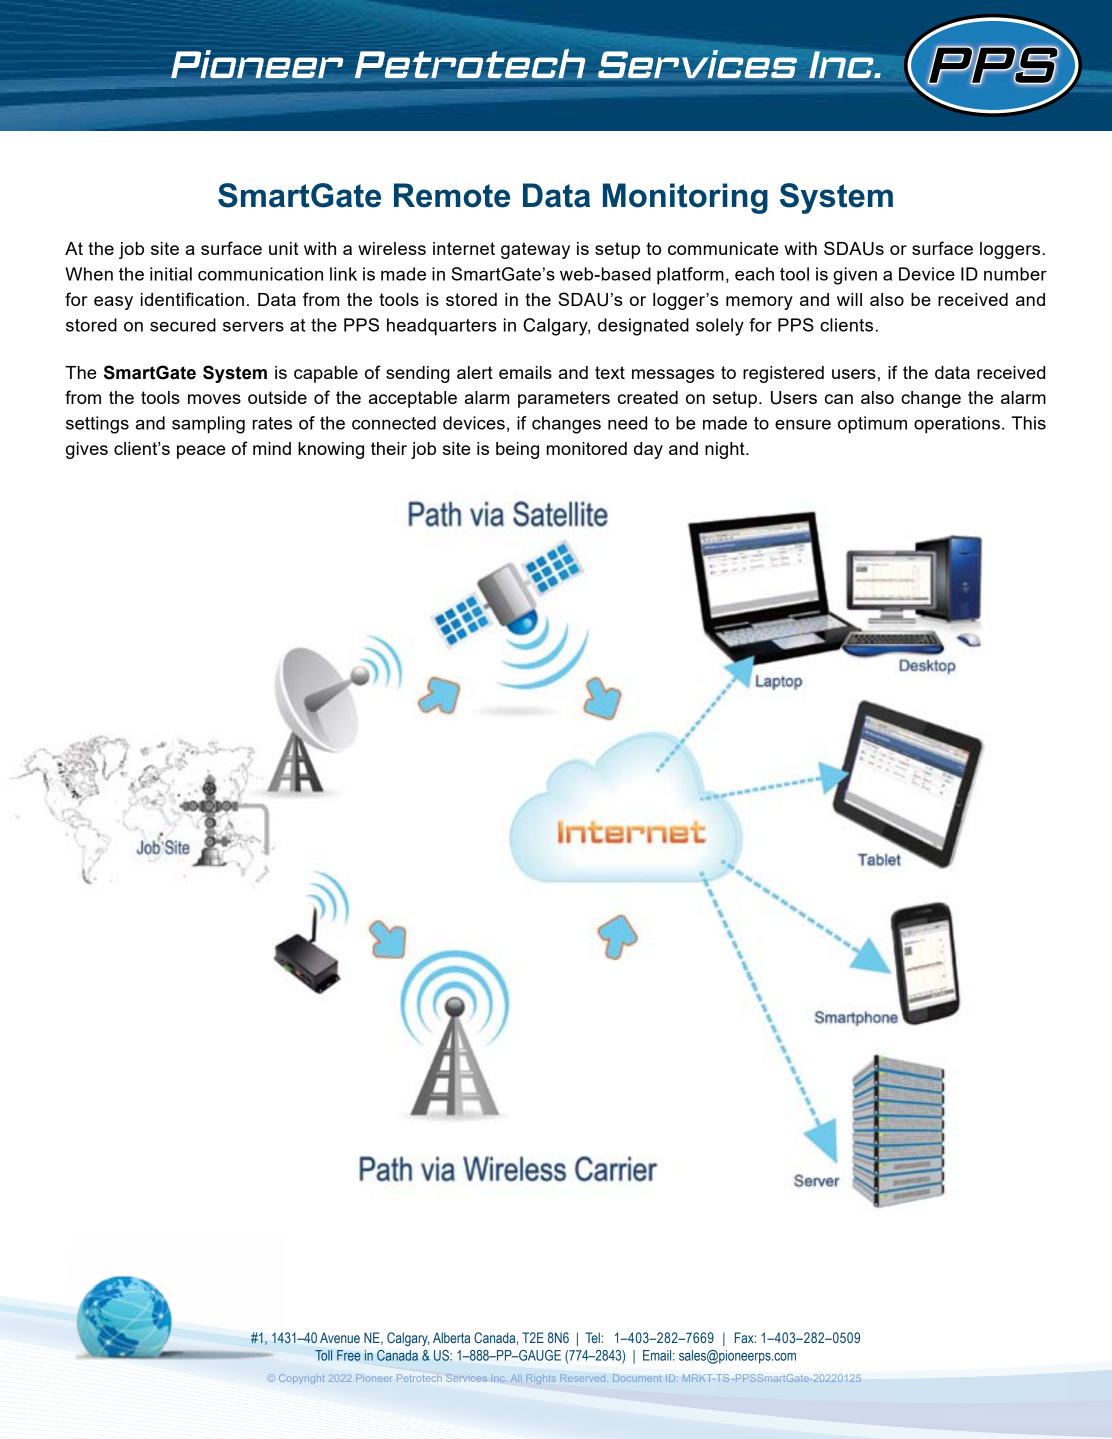 Image resolution: width=1112 pixels, height=1439 pixels. I want to click on Avenue, so click(340, 1337).
